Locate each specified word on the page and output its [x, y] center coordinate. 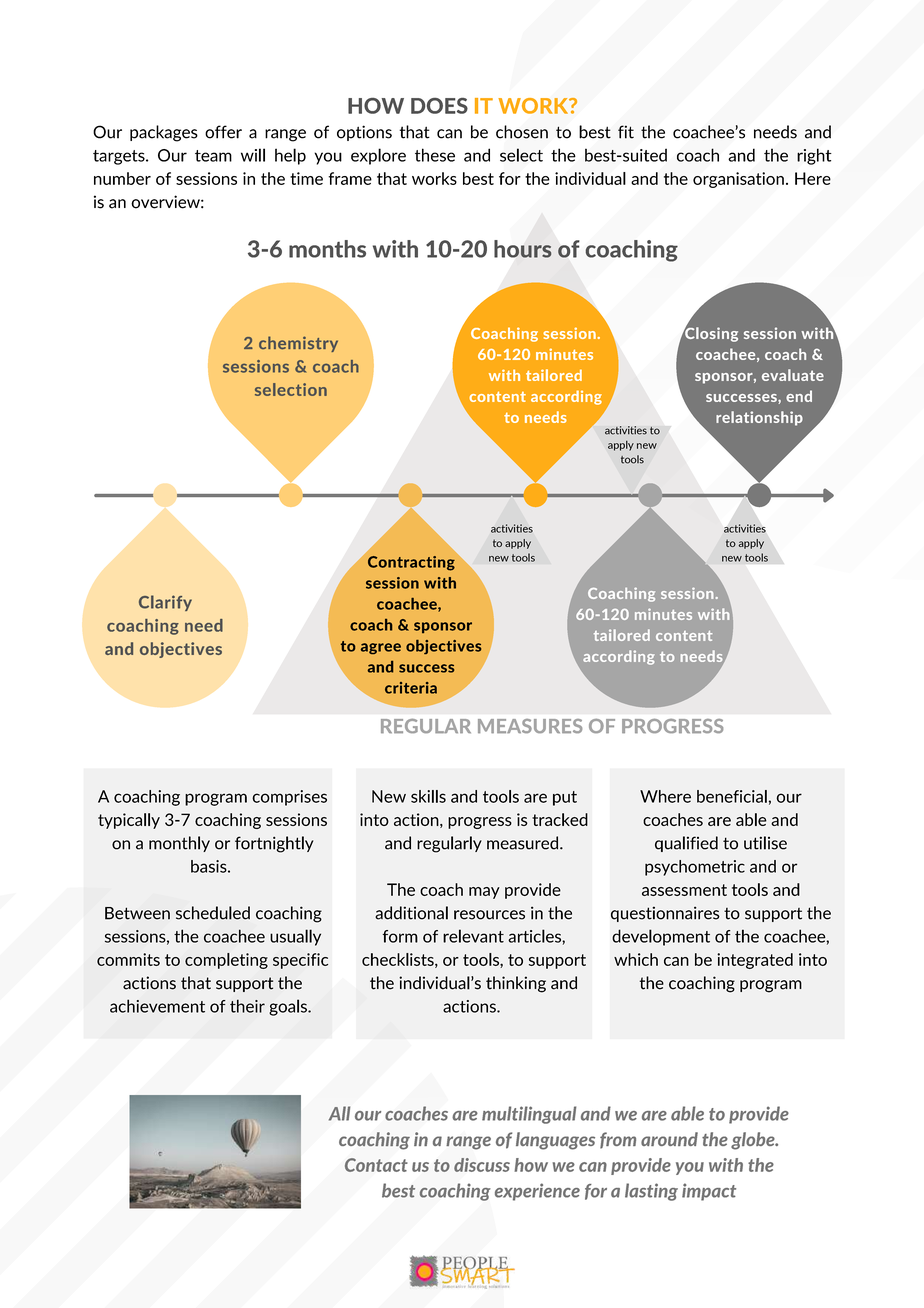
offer [223, 132]
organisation [738, 180]
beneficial [732, 796]
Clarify [165, 603]
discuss [482, 1165]
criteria [411, 688]
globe [754, 1141]
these [435, 155]
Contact [376, 1165]
